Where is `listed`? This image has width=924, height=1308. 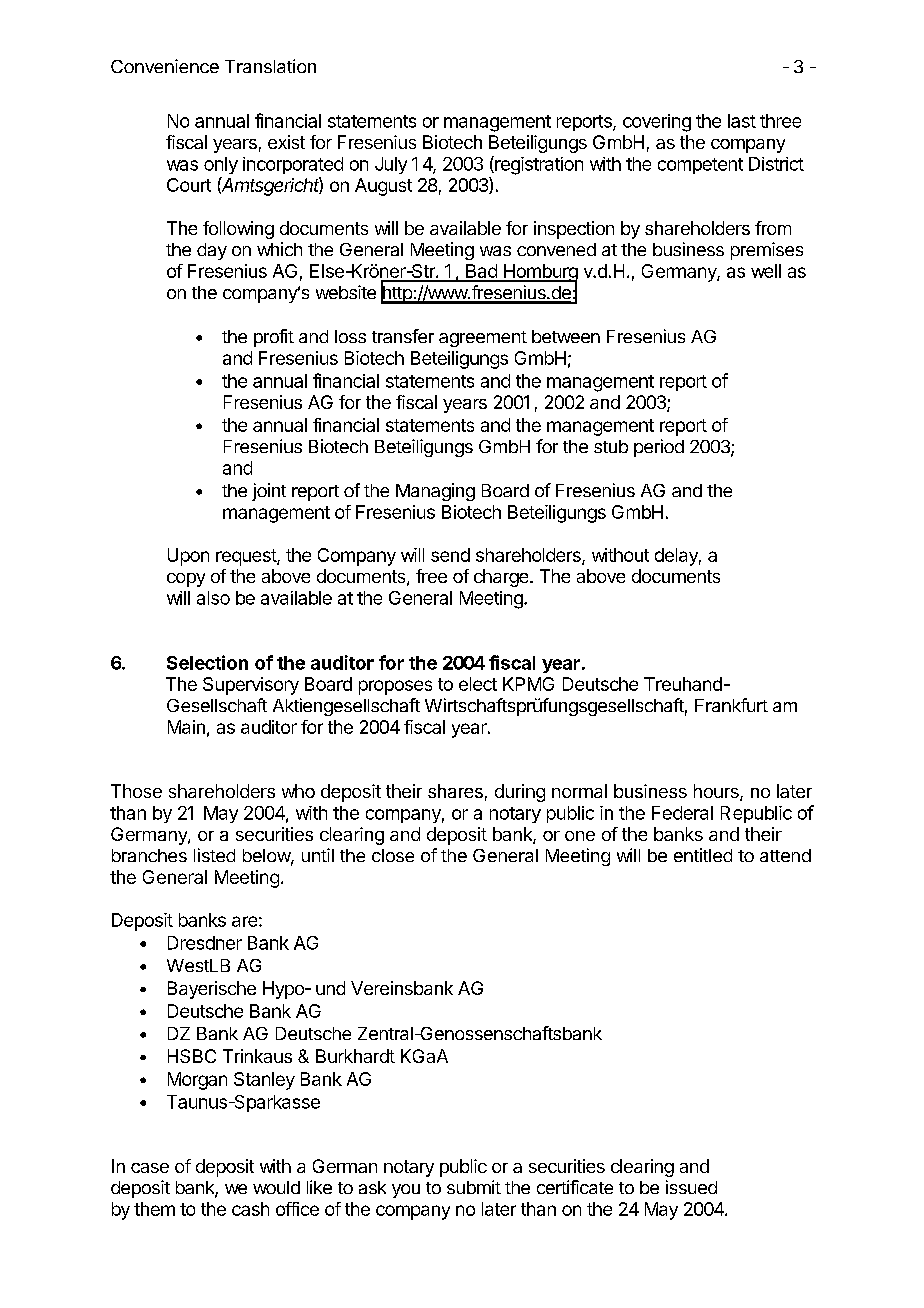
listed is located at coordinates (214, 855).
